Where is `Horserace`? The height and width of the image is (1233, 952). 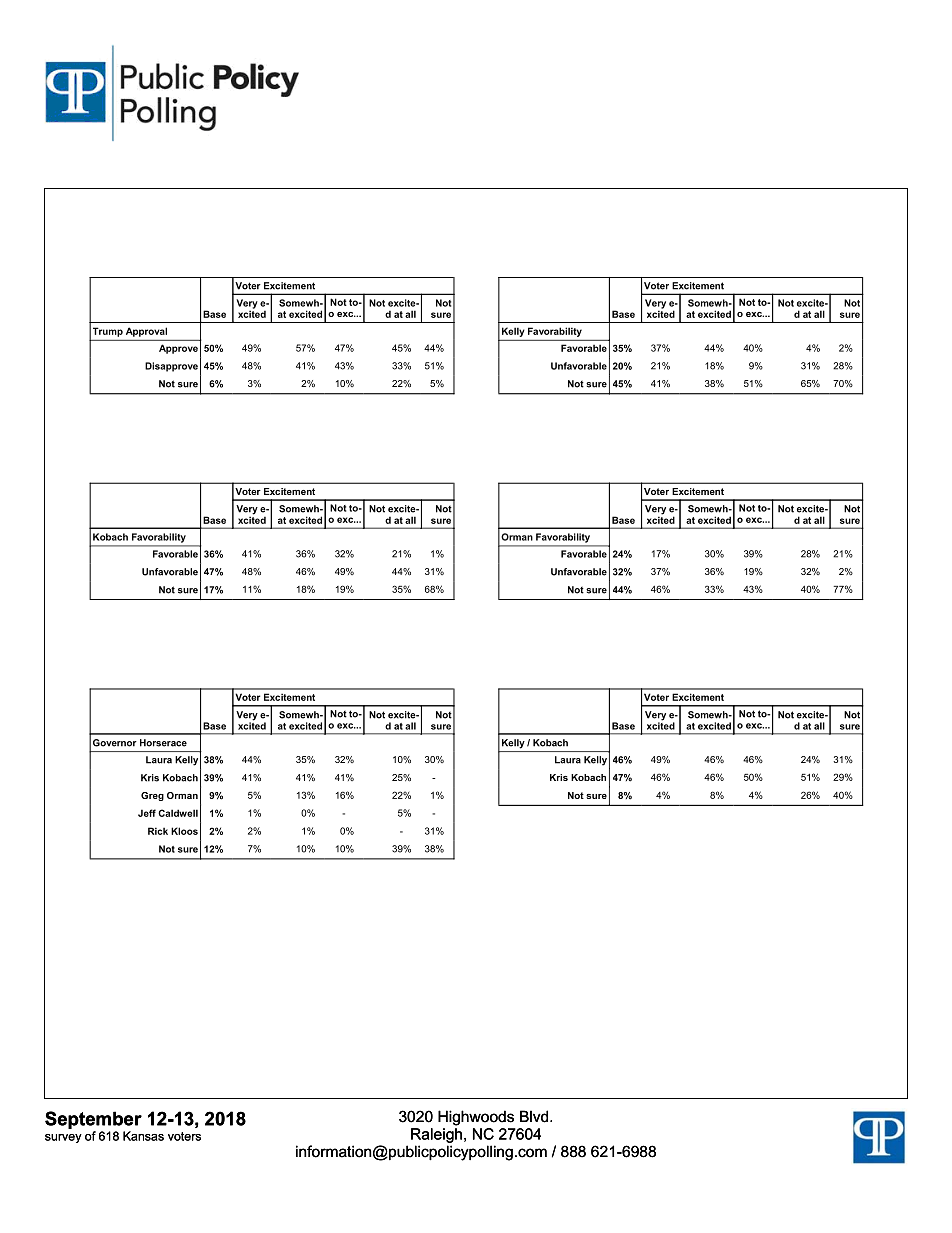 Horserace is located at coordinates (163, 743).
